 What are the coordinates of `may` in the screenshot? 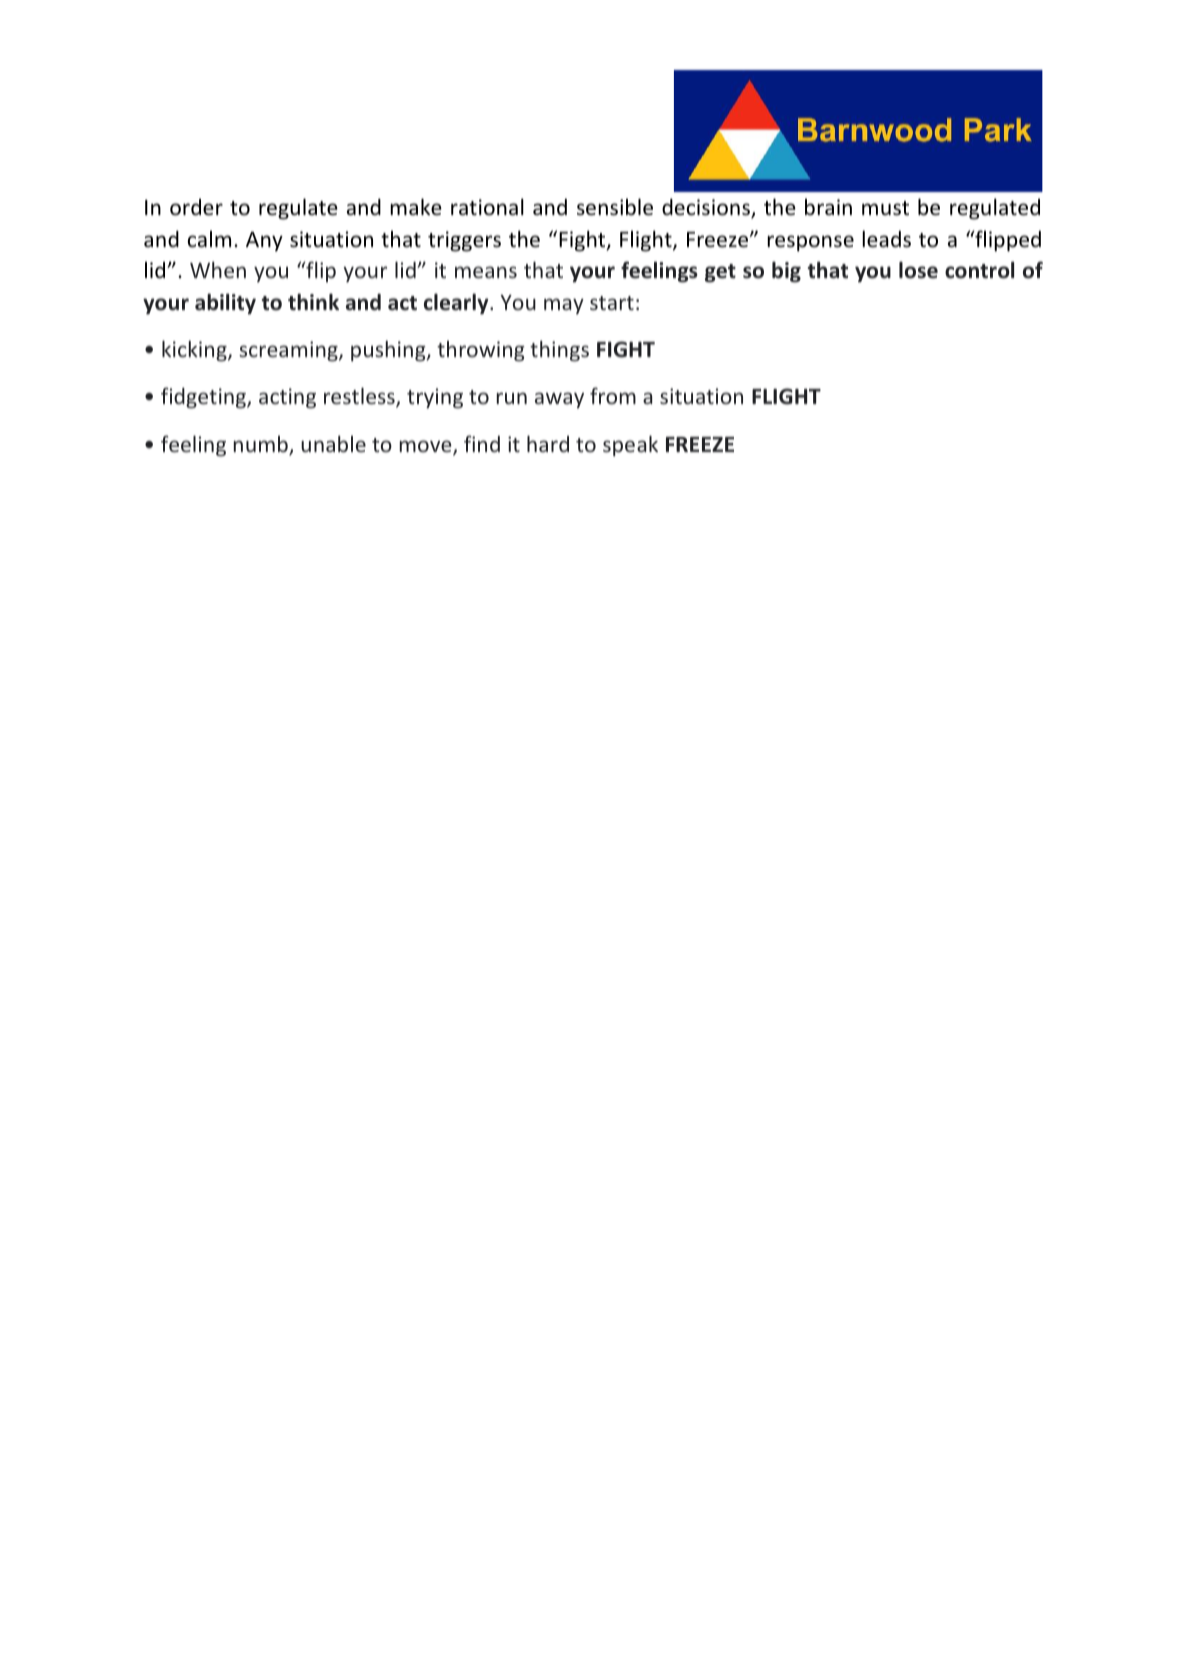 It's located at (564, 306).
